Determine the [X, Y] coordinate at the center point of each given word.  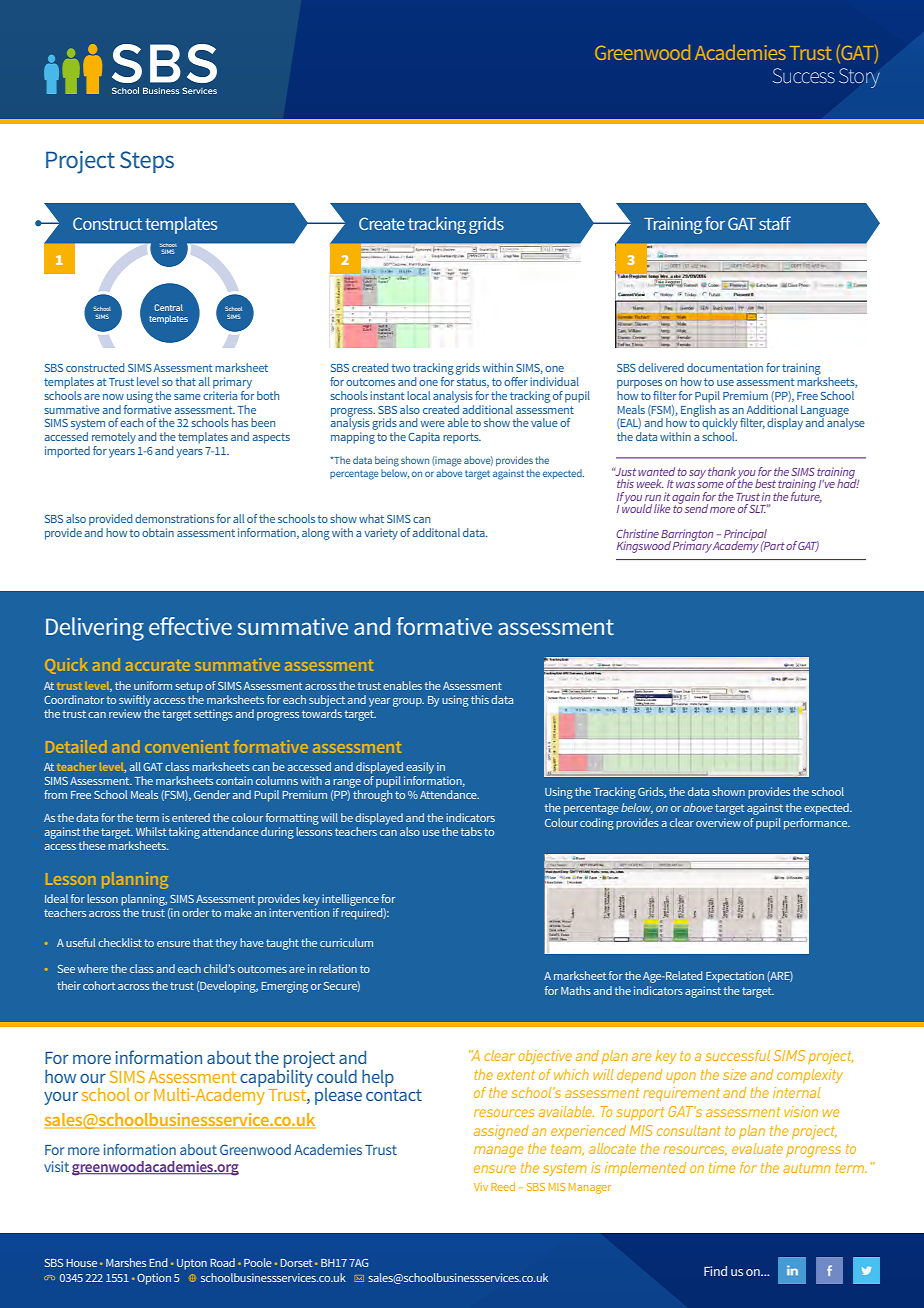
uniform [153, 685]
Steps [147, 162]
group [408, 702]
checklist [120, 942]
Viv [481, 1187]
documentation [725, 367]
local [418, 395]
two [400, 368]
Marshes [126, 1262]
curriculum [346, 942]
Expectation [735, 977]
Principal [746, 536]
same [187, 397]
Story [859, 78]
